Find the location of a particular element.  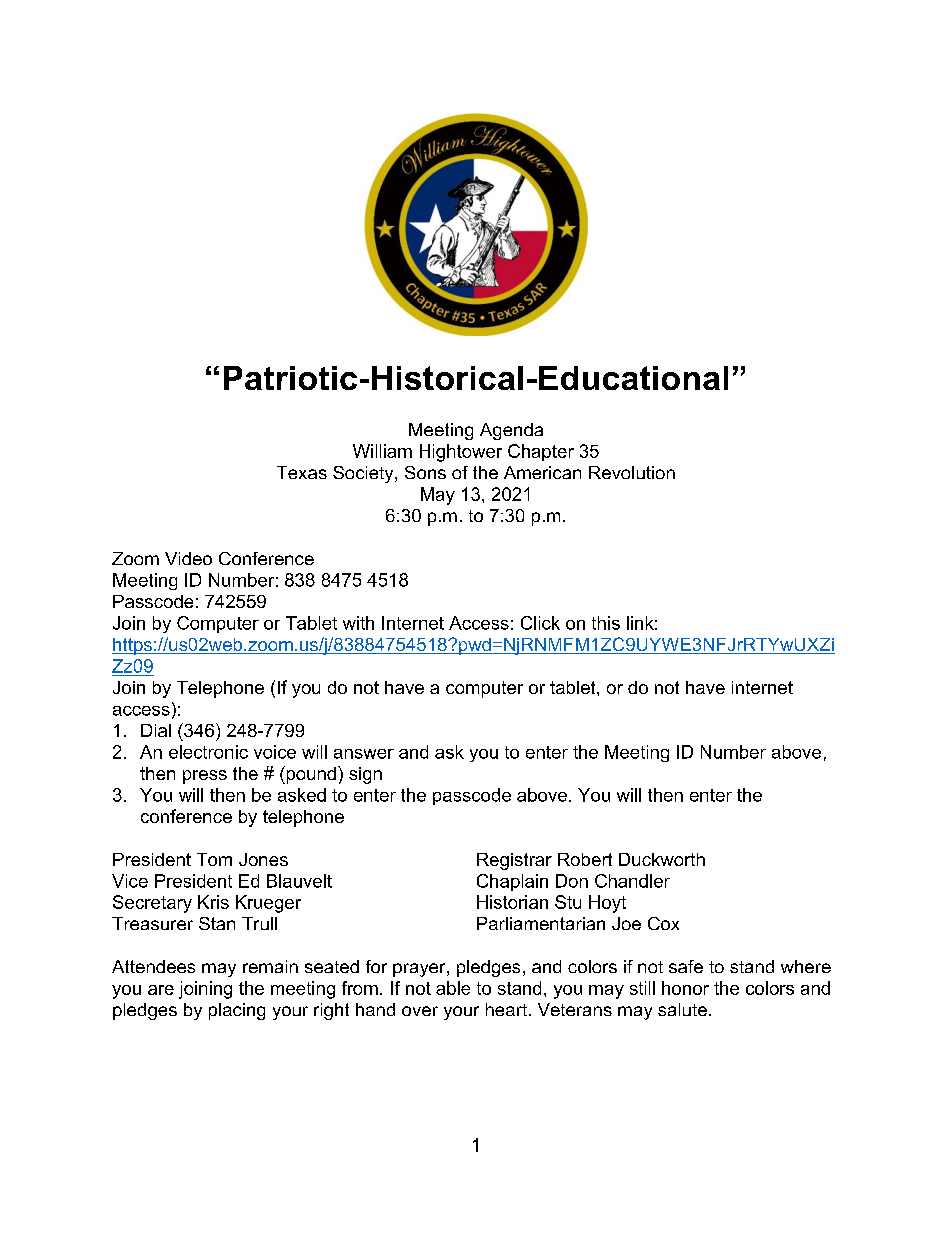

placing is located at coordinates (237, 1011).
